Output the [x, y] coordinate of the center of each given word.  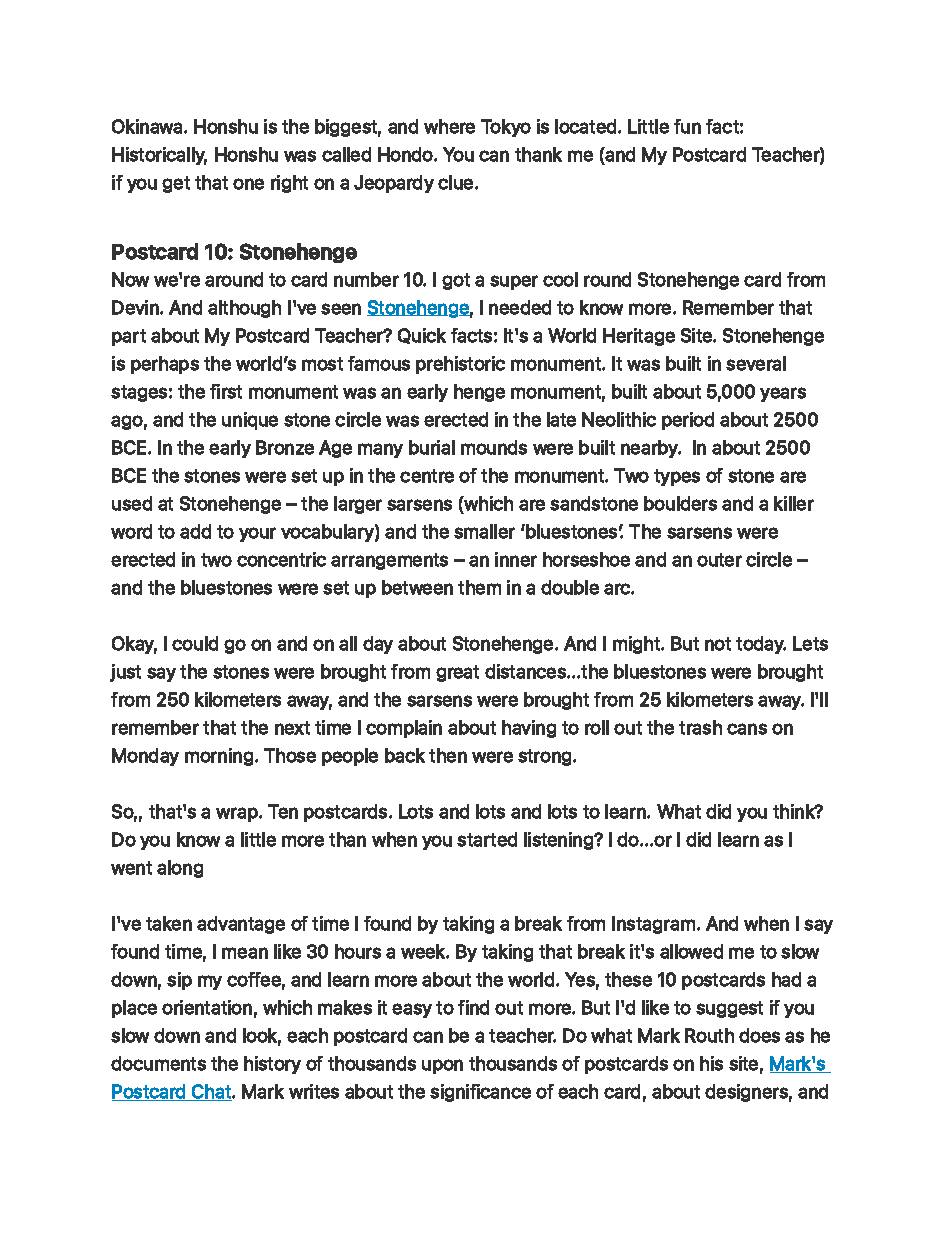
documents [158, 1063]
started [487, 839]
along [180, 869]
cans [747, 729]
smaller [484, 531]
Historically [159, 156]
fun [687, 126]
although [244, 309]
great [457, 673]
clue [457, 182]
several [756, 363]
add [195, 531]
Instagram [653, 925]
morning [219, 757]
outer [719, 560]
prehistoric [460, 365]
